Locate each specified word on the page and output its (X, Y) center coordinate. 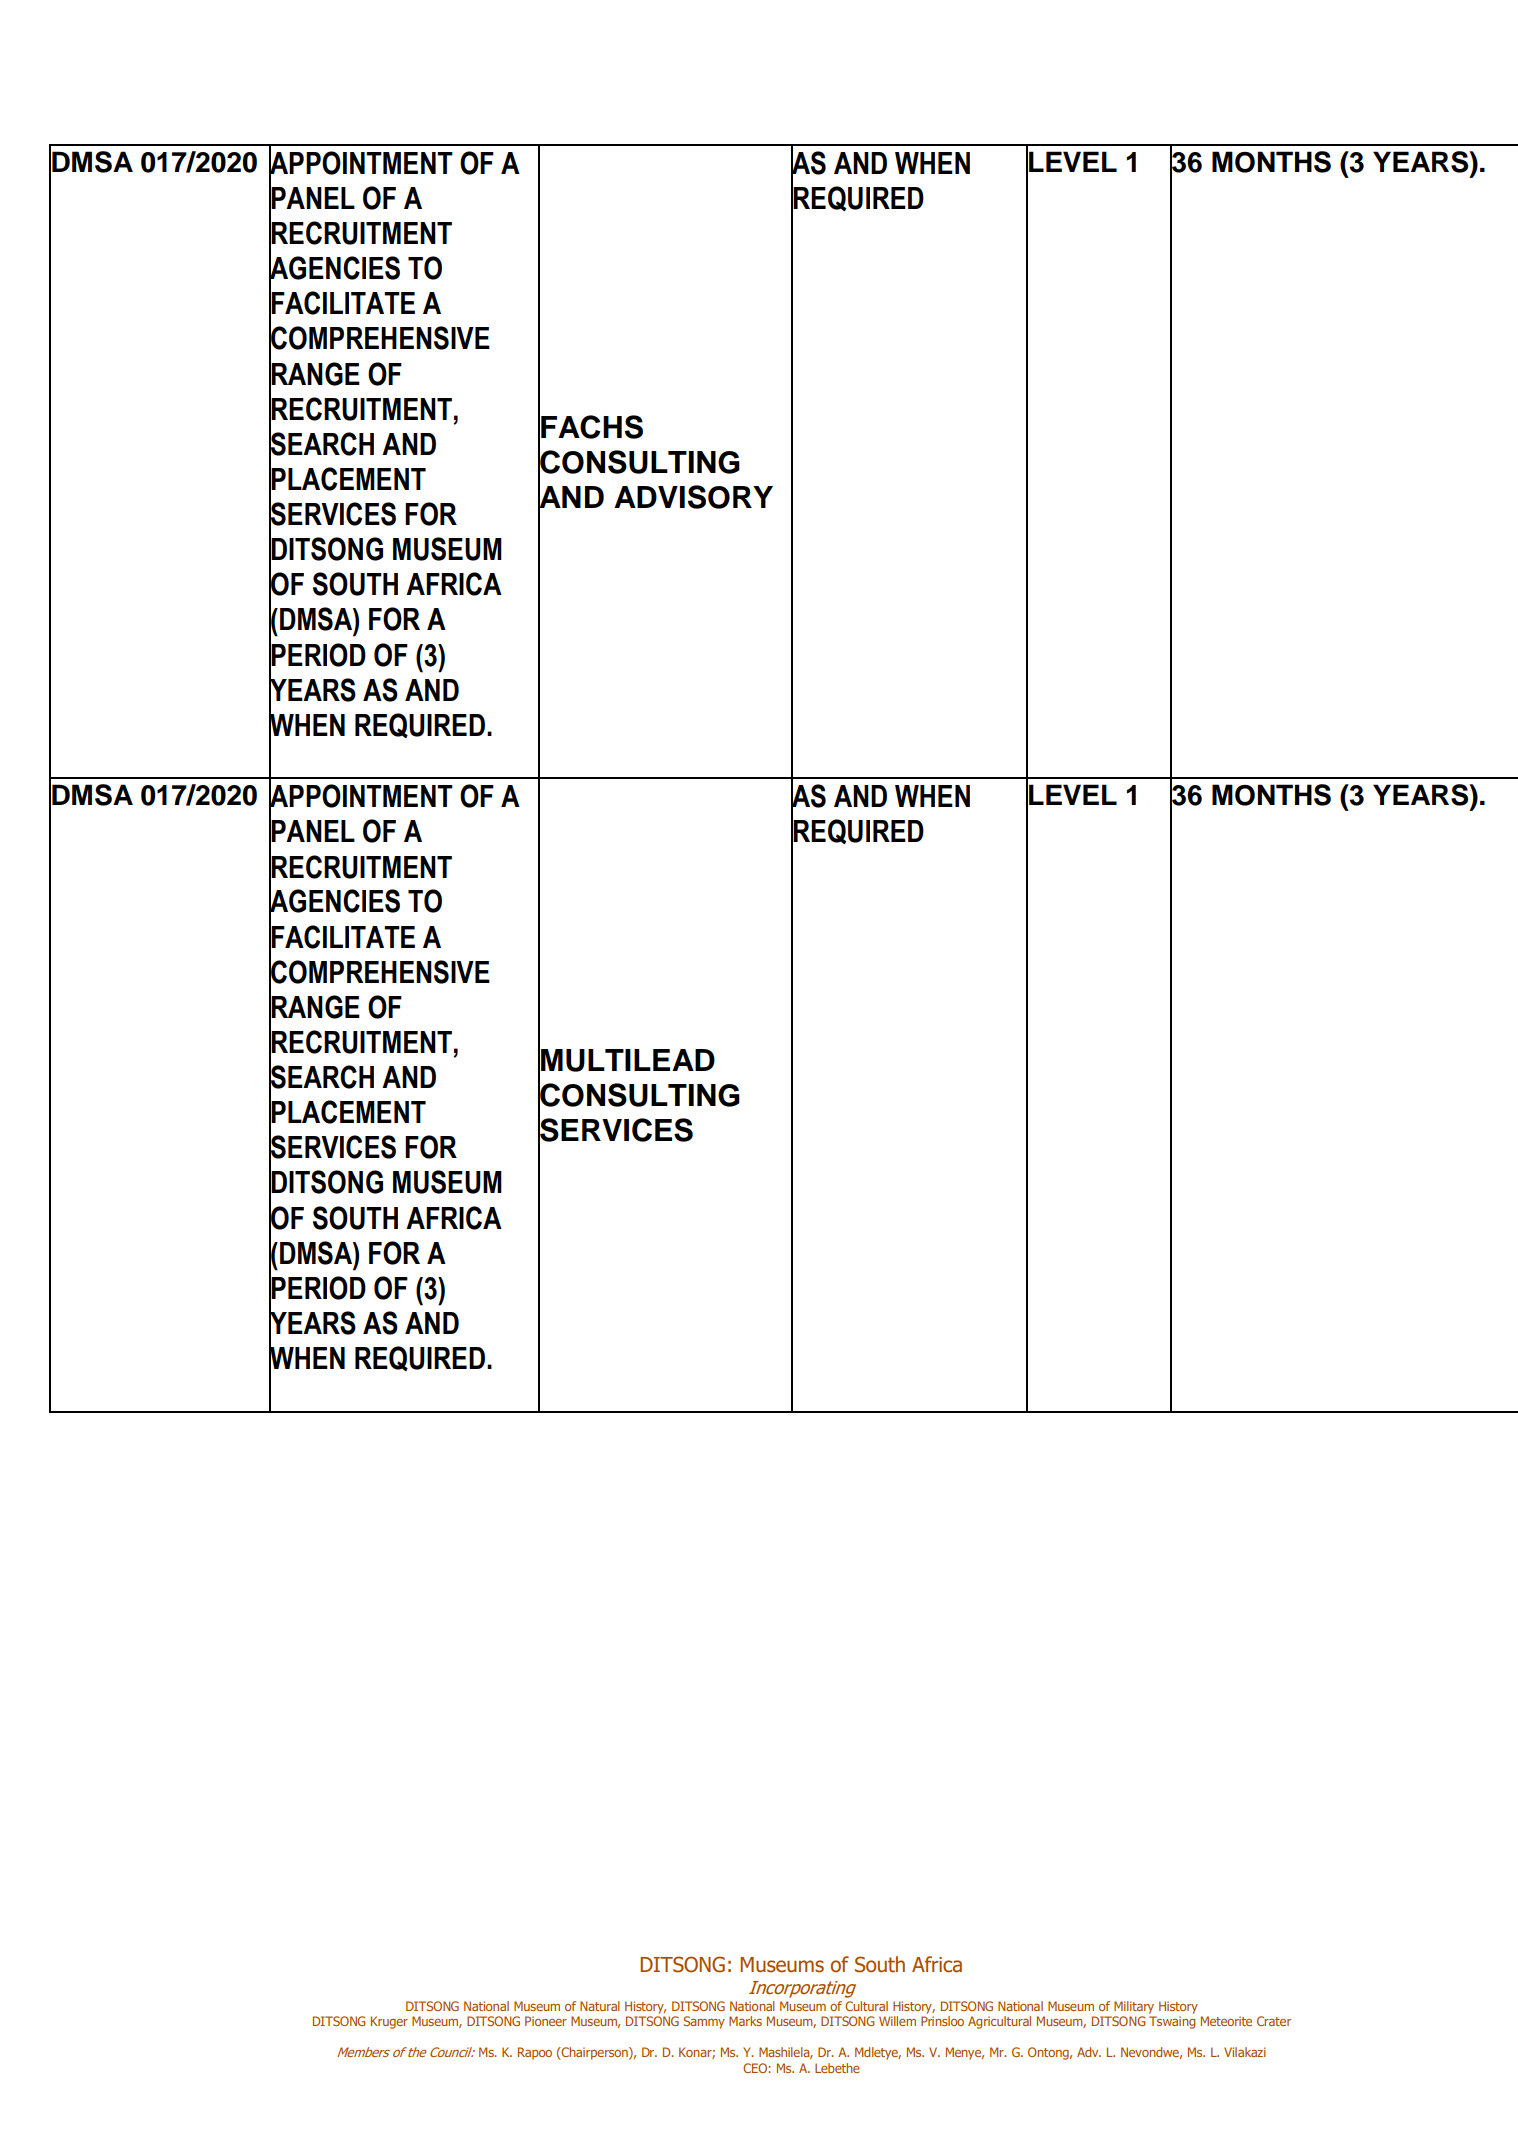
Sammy (704, 2022)
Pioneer (546, 2021)
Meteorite (1226, 2021)
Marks (745, 2021)
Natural (600, 2006)
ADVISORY (693, 497)
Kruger (389, 2022)
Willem (897, 2021)
